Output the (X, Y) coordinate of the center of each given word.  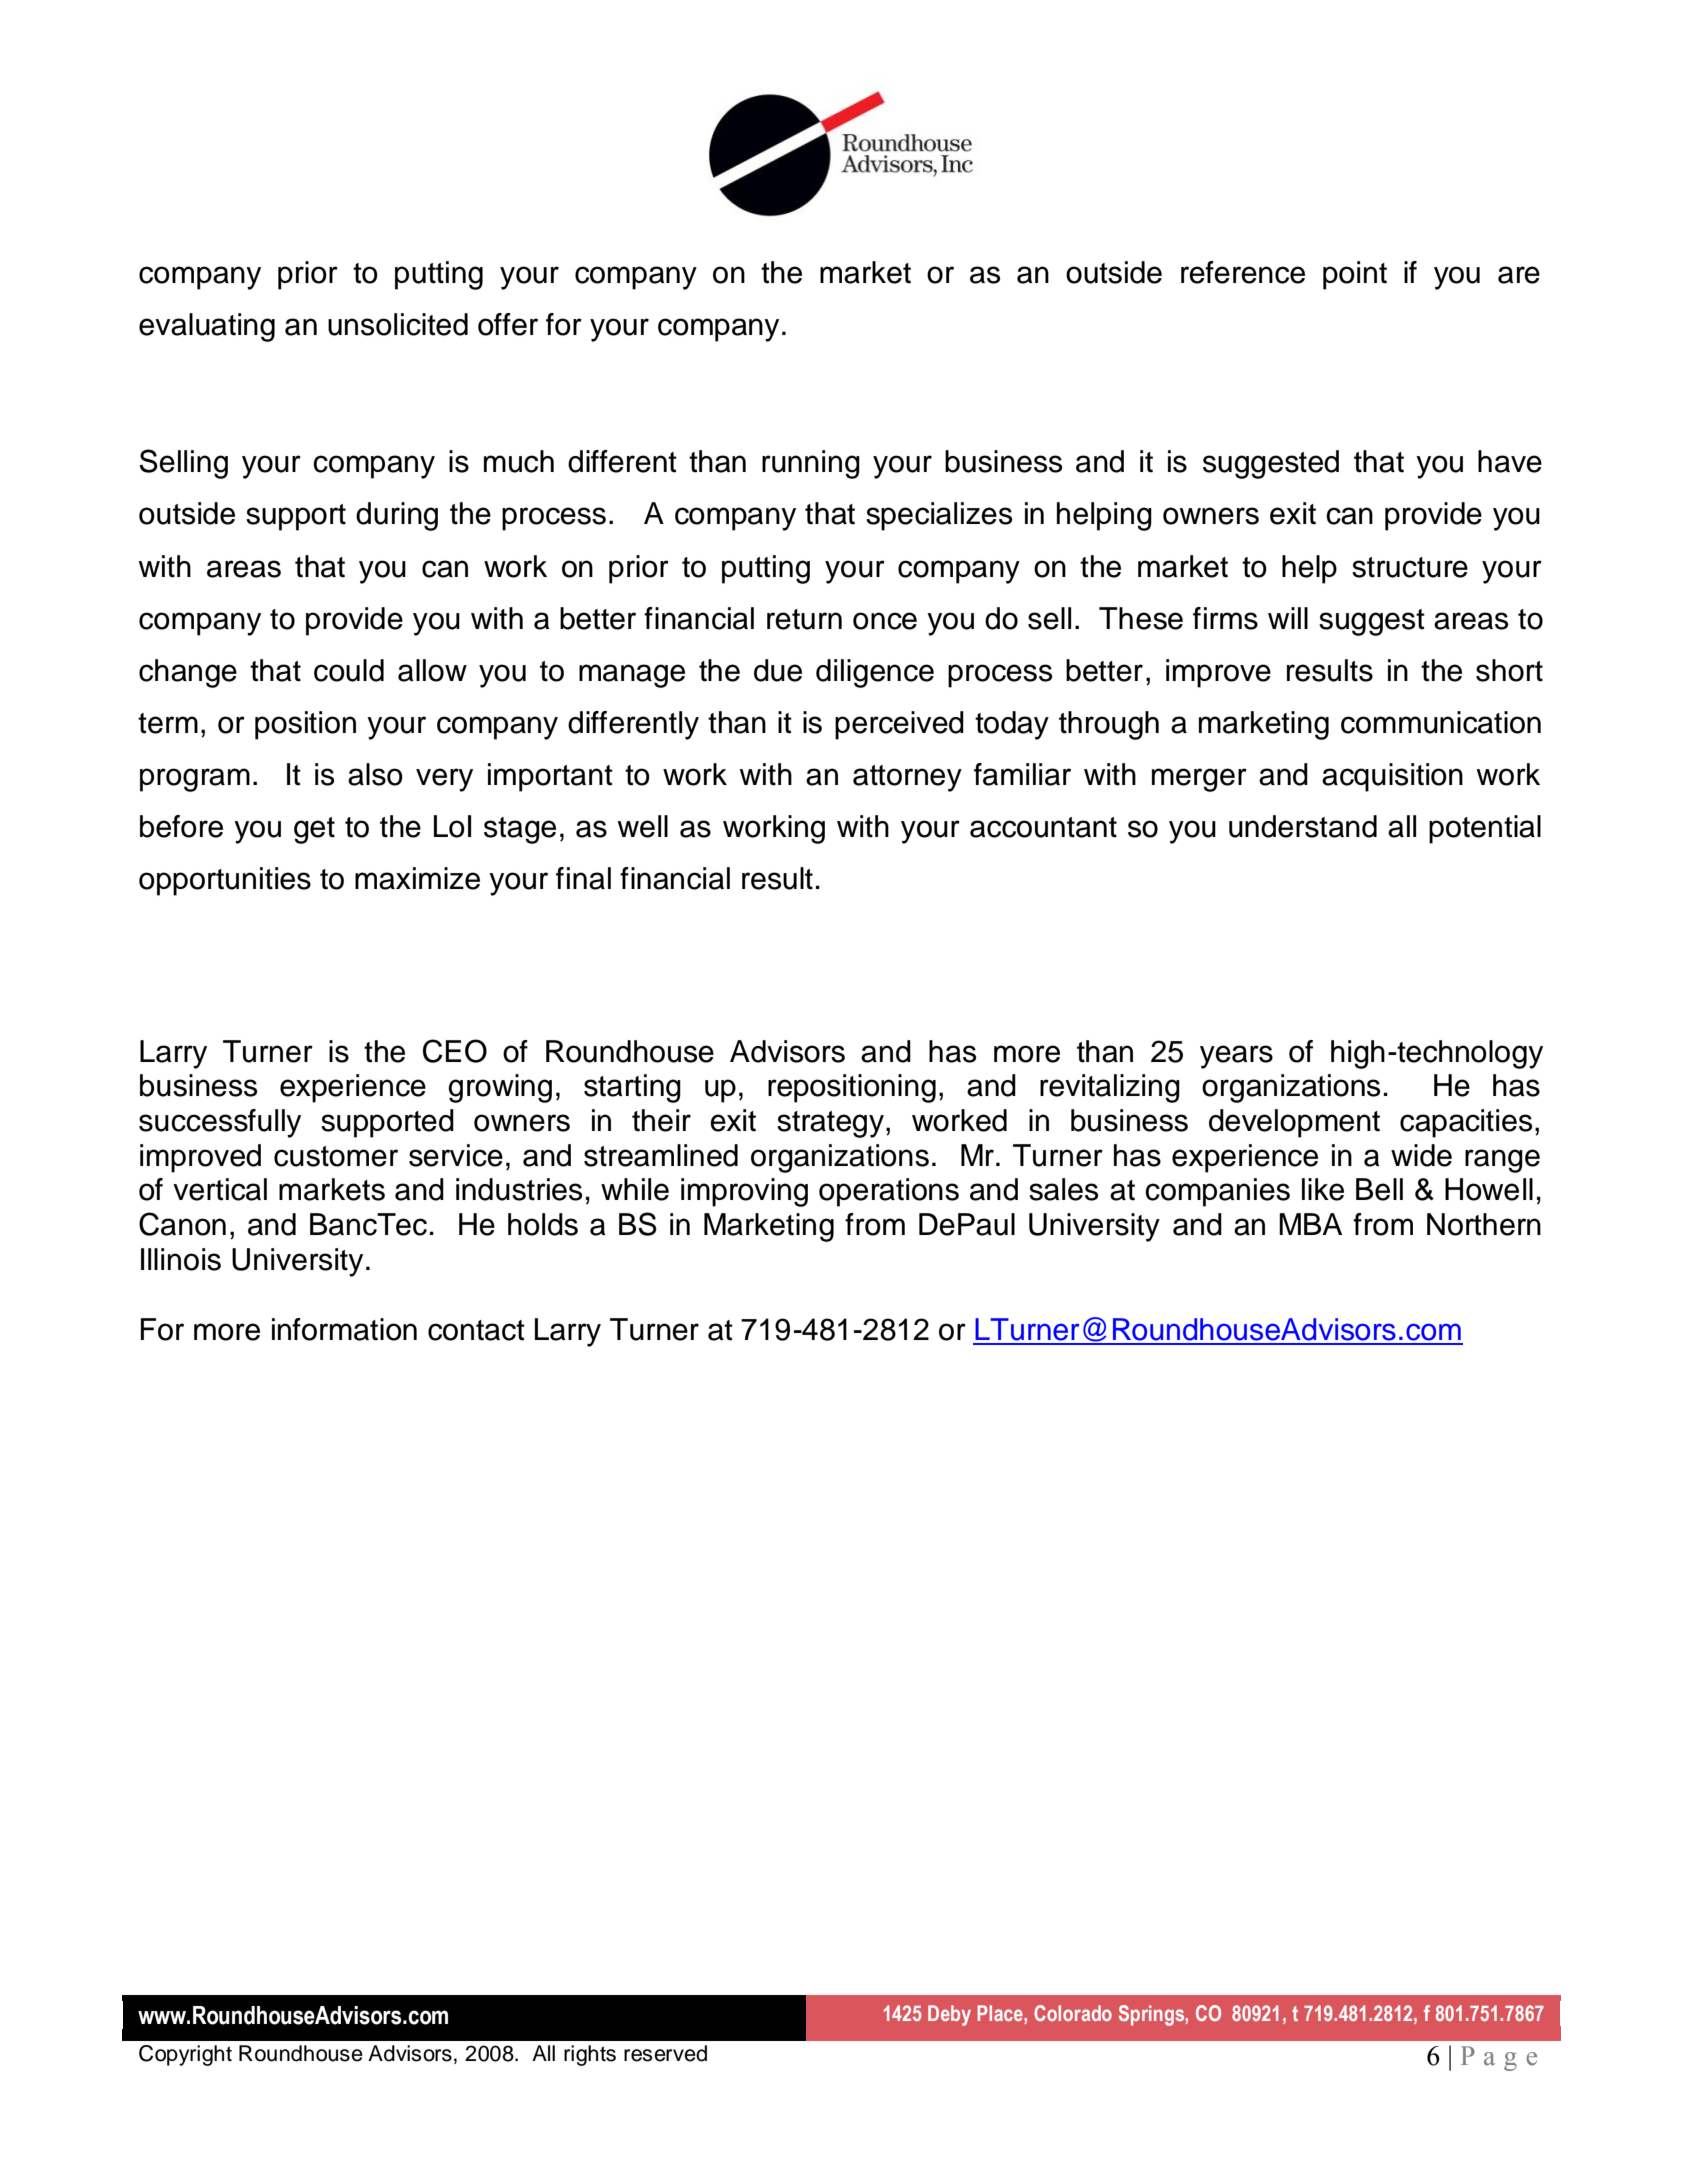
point (1355, 275)
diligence (875, 673)
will (1288, 618)
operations (889, 1192)
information (344, 1329)
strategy (830, 1124)
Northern (1484, 1224)
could (349, 670)
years (1236, 1057)
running (811, 464)
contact (476, 1330)
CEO (455, 1051)
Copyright (185, 2055)
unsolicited (398, 324)
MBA (1310, 1224)
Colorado (1073, 2013)
